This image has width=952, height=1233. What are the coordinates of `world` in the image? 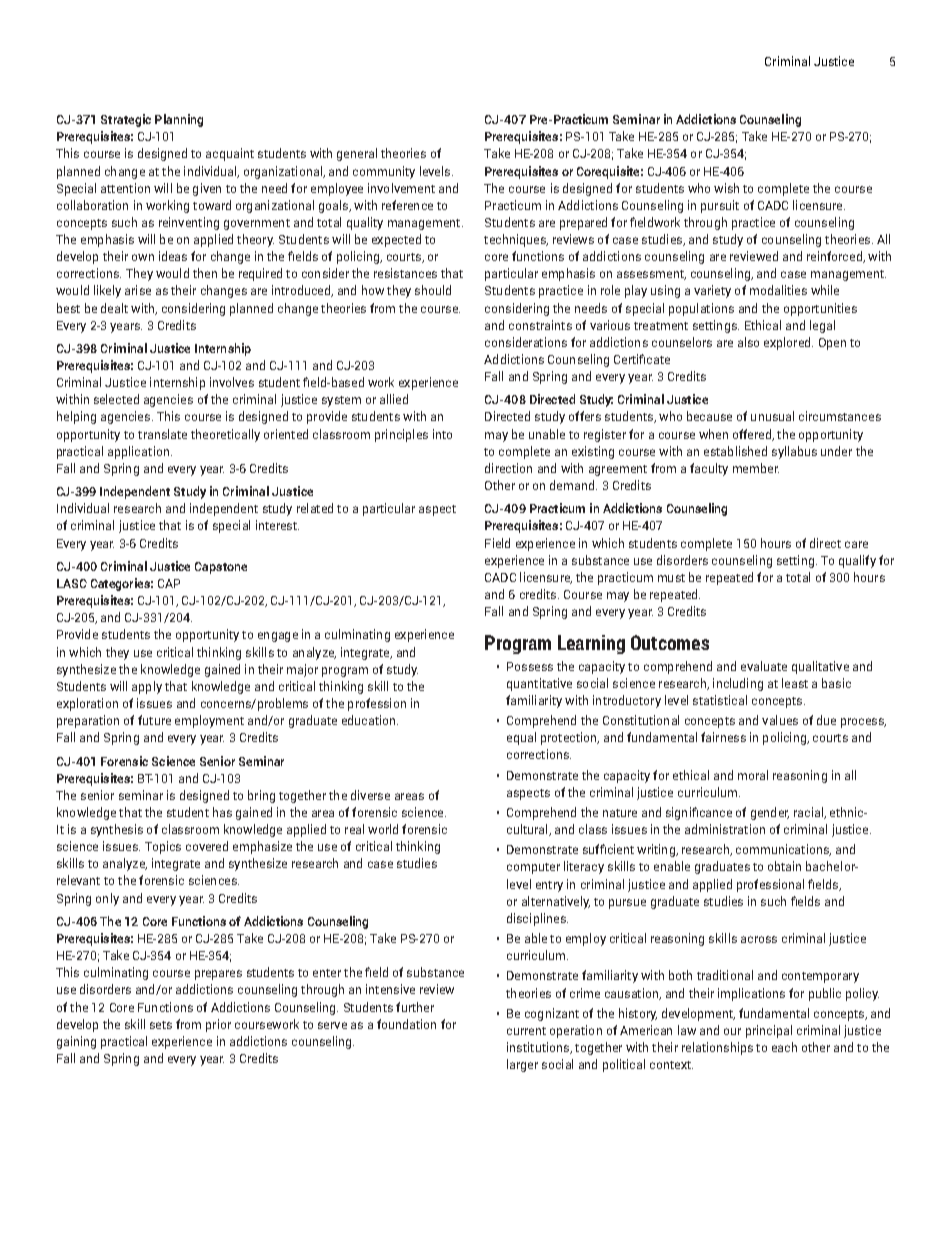 It's located at (383, 829).
